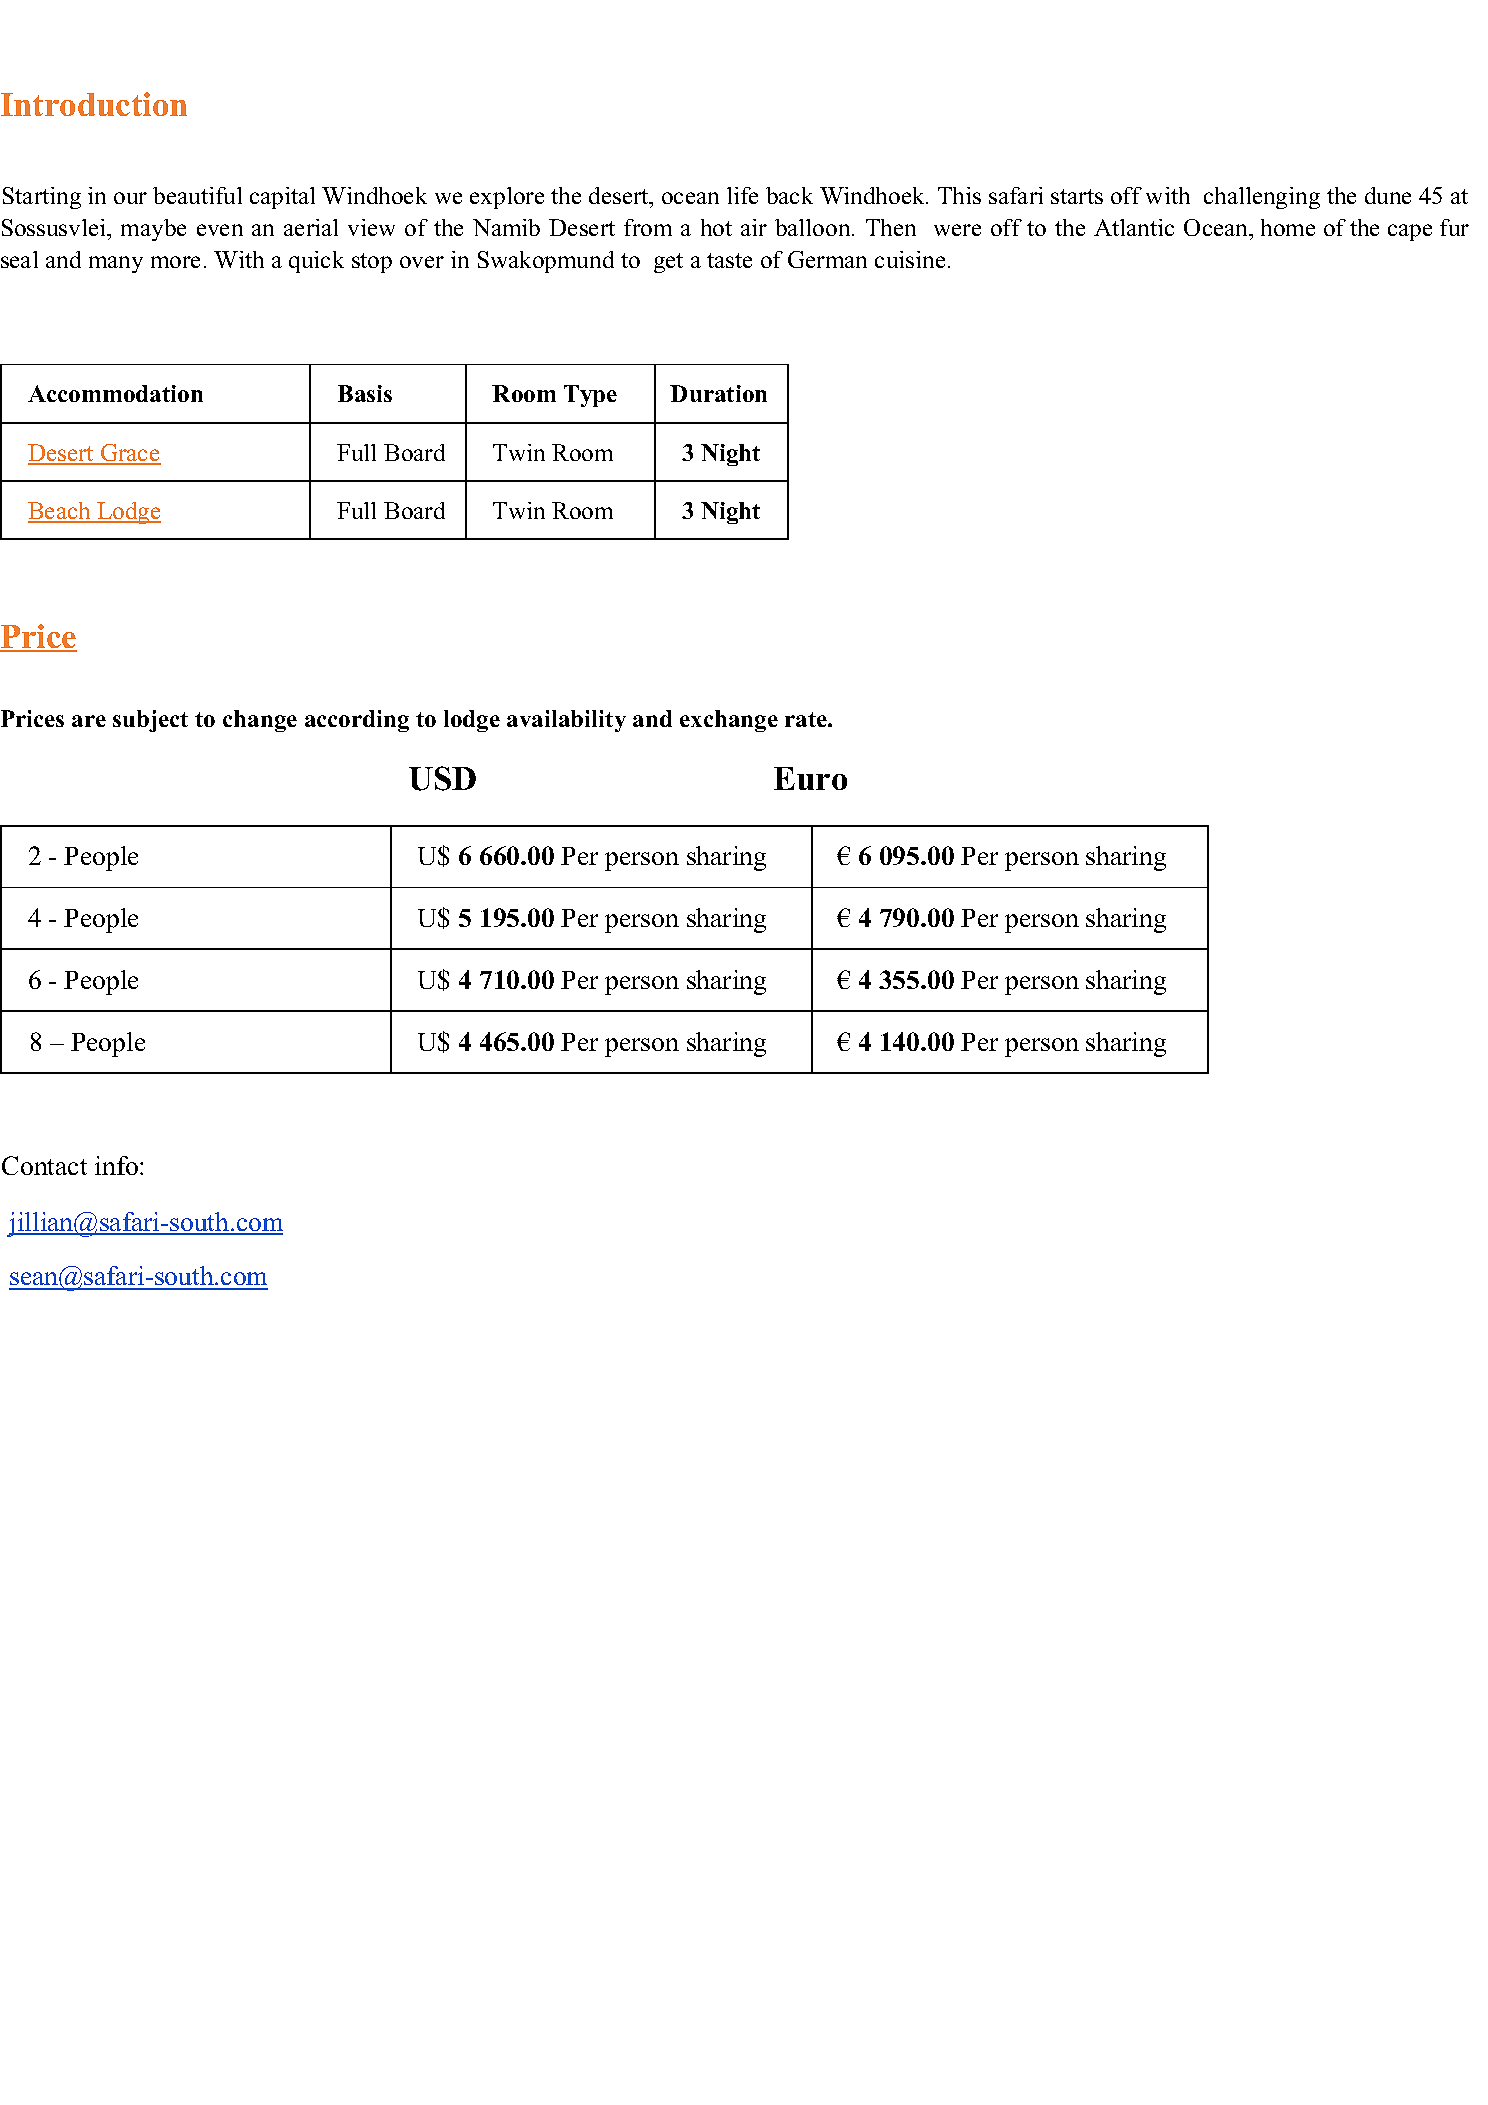 This image has width=1488, height=2105. I want to click on are, so click(89, 721).
